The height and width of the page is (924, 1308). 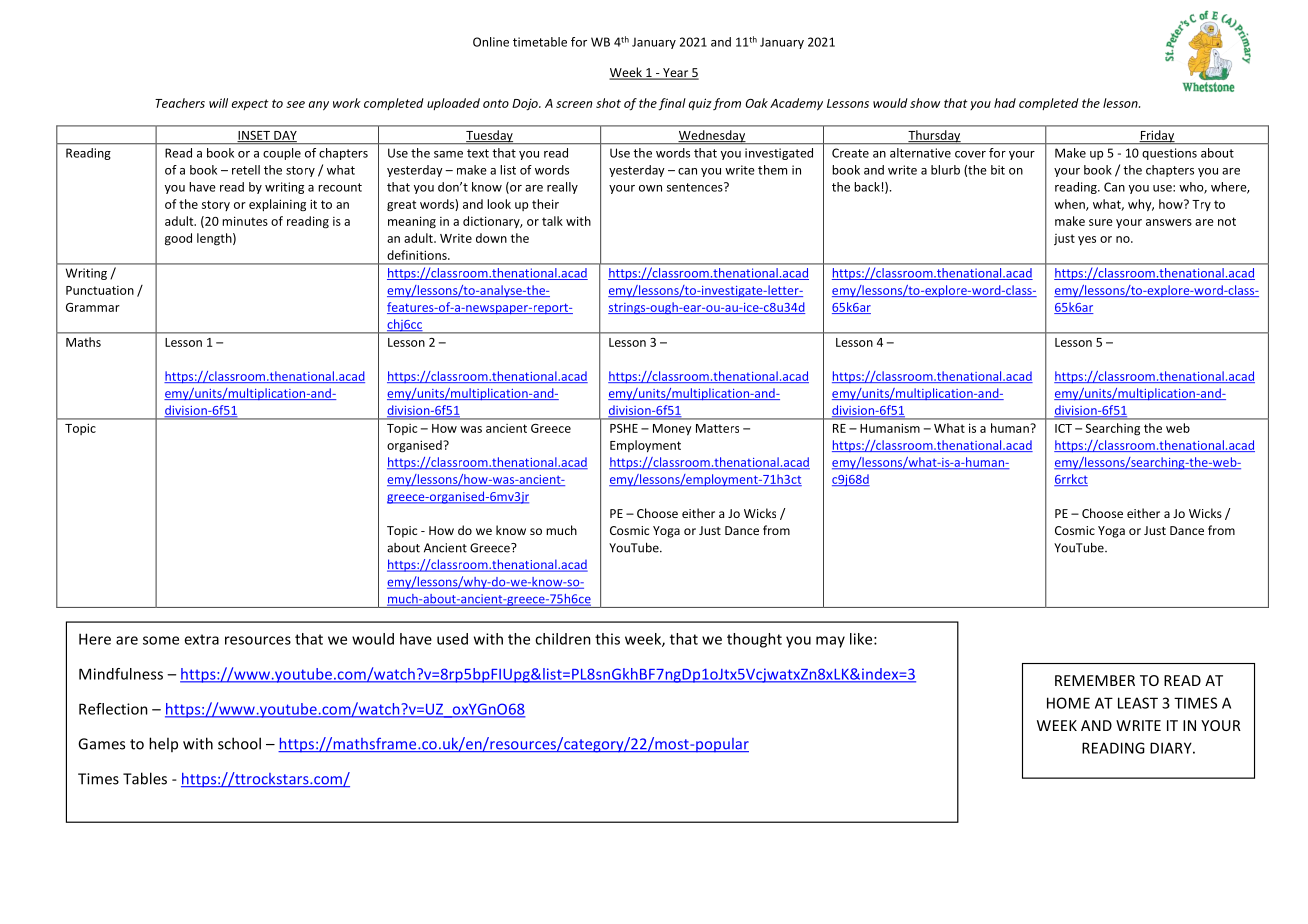 What do you see at coordinates (218, 103) in the page?
I see `will` at bounding box center [218, 103].
